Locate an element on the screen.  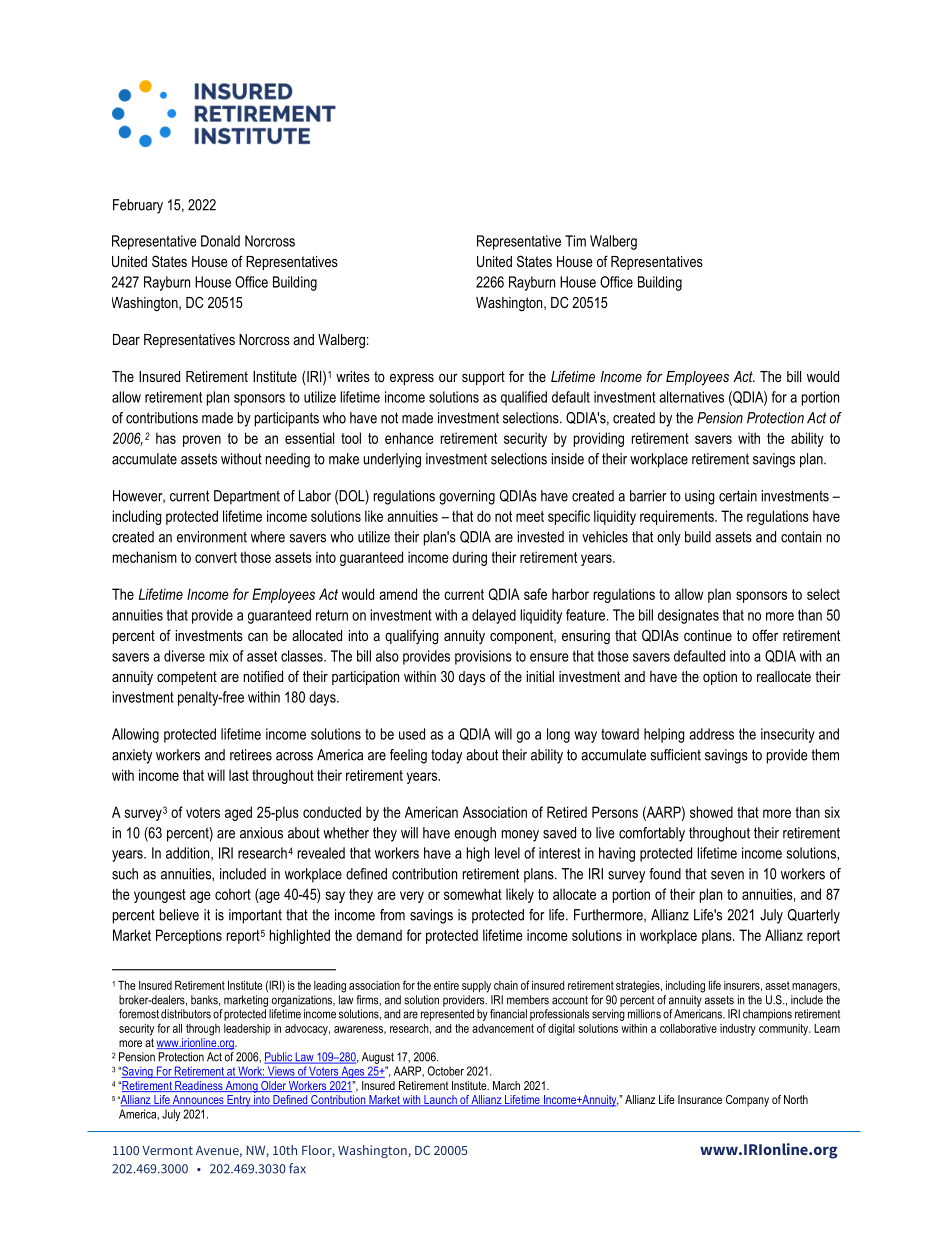
offer is located at coordinates (765, 635).
